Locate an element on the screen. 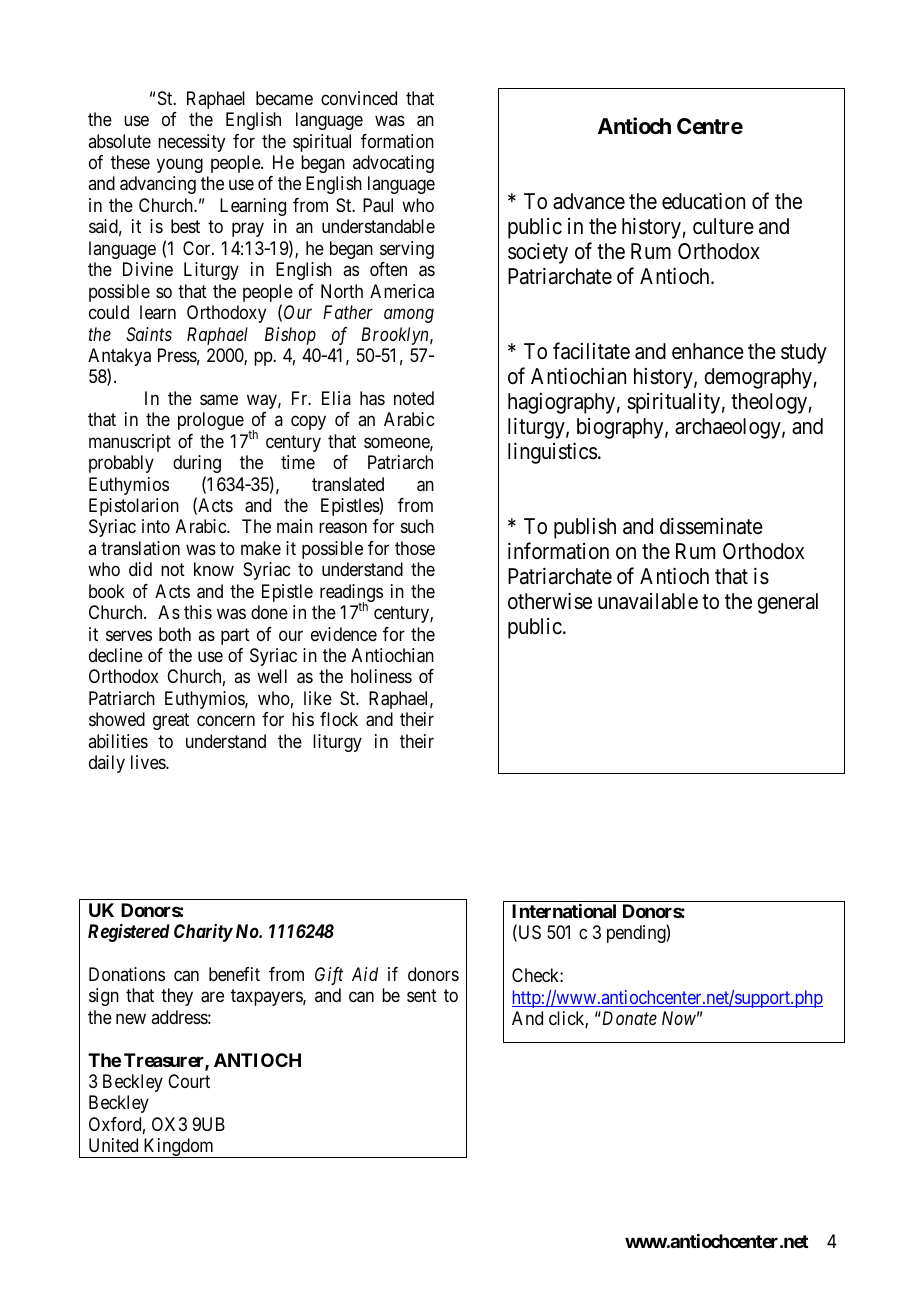 This screenshot has height=1308, width=924. Court is located at coordinates (189, 1081).
